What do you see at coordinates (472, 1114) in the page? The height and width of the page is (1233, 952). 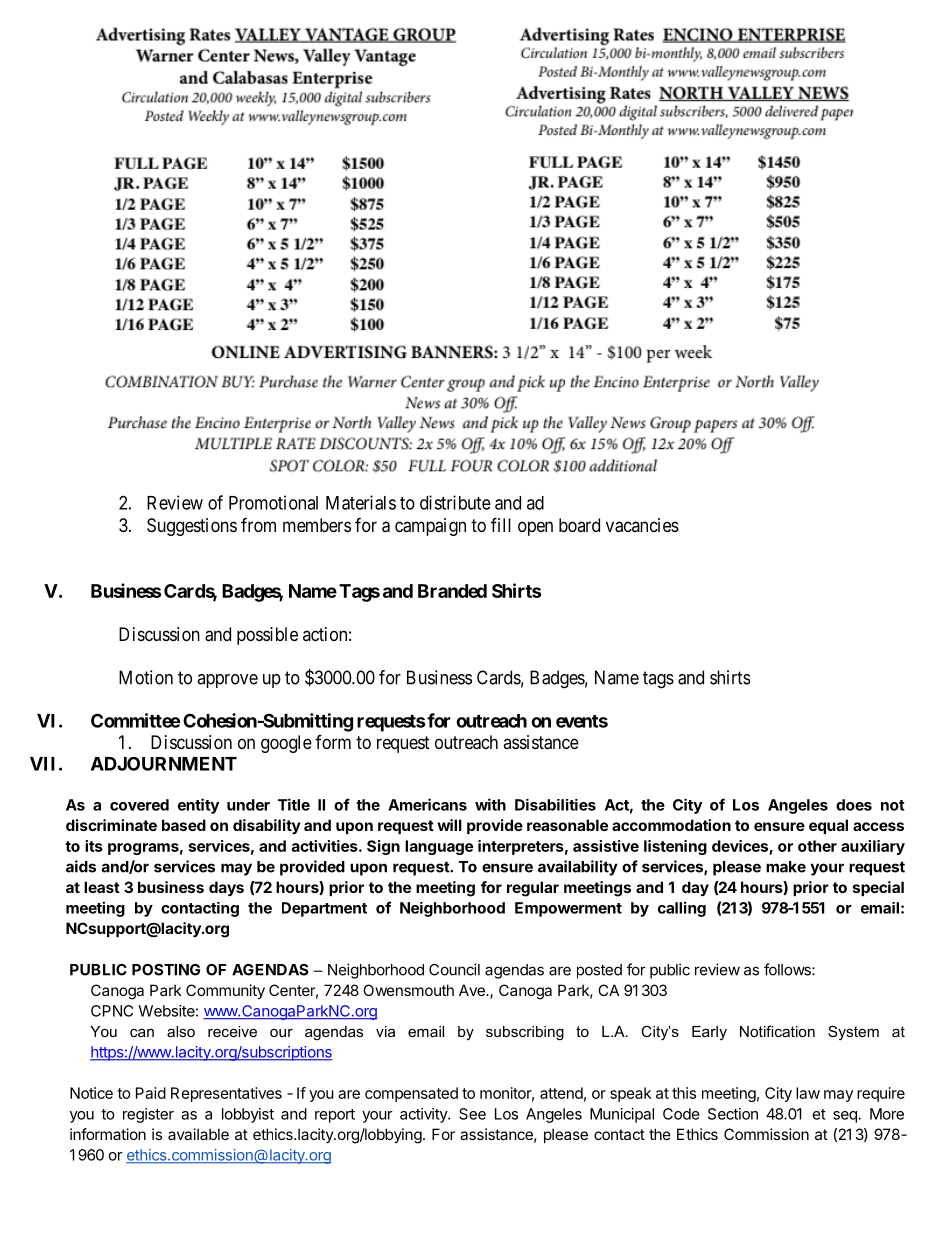 I see `See` at bounding box center [472, 1114].
